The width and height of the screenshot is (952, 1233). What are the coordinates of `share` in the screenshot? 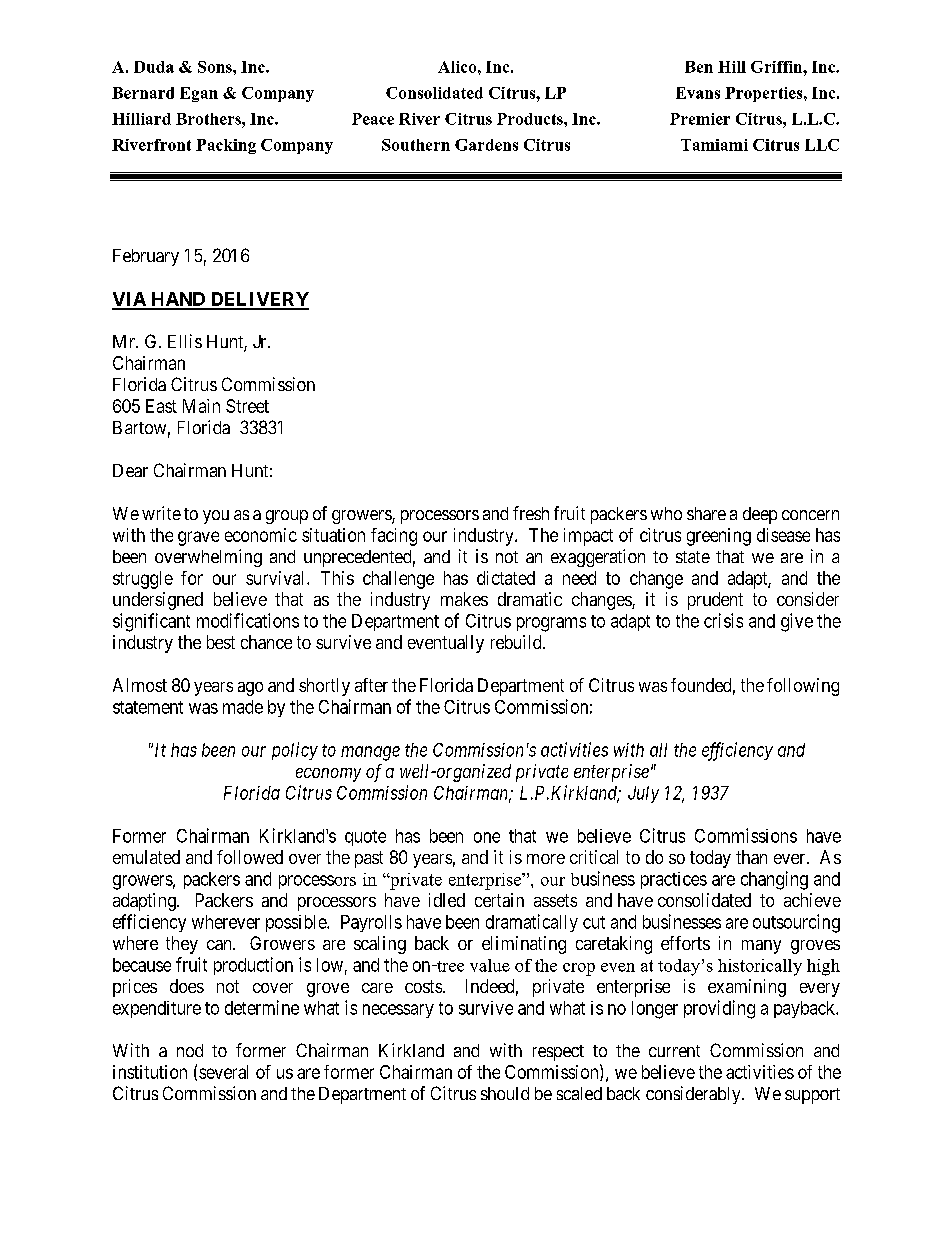 It's located at (706, 513).
